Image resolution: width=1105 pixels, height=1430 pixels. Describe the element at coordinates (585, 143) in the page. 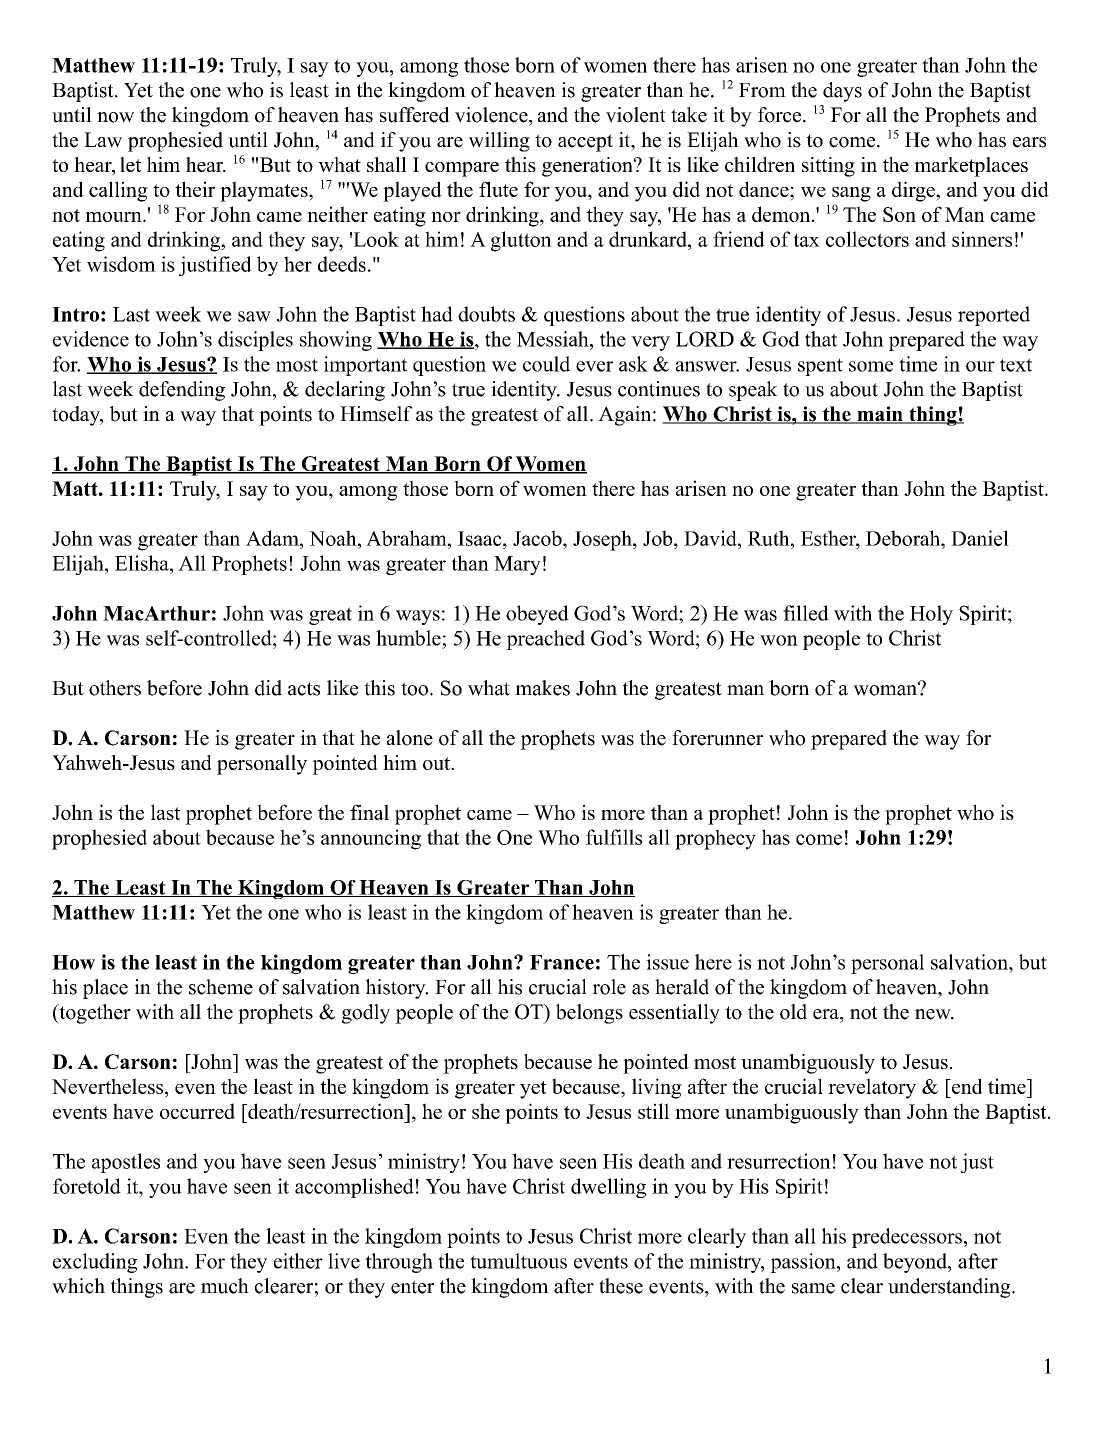

I see `accept` at that location.
